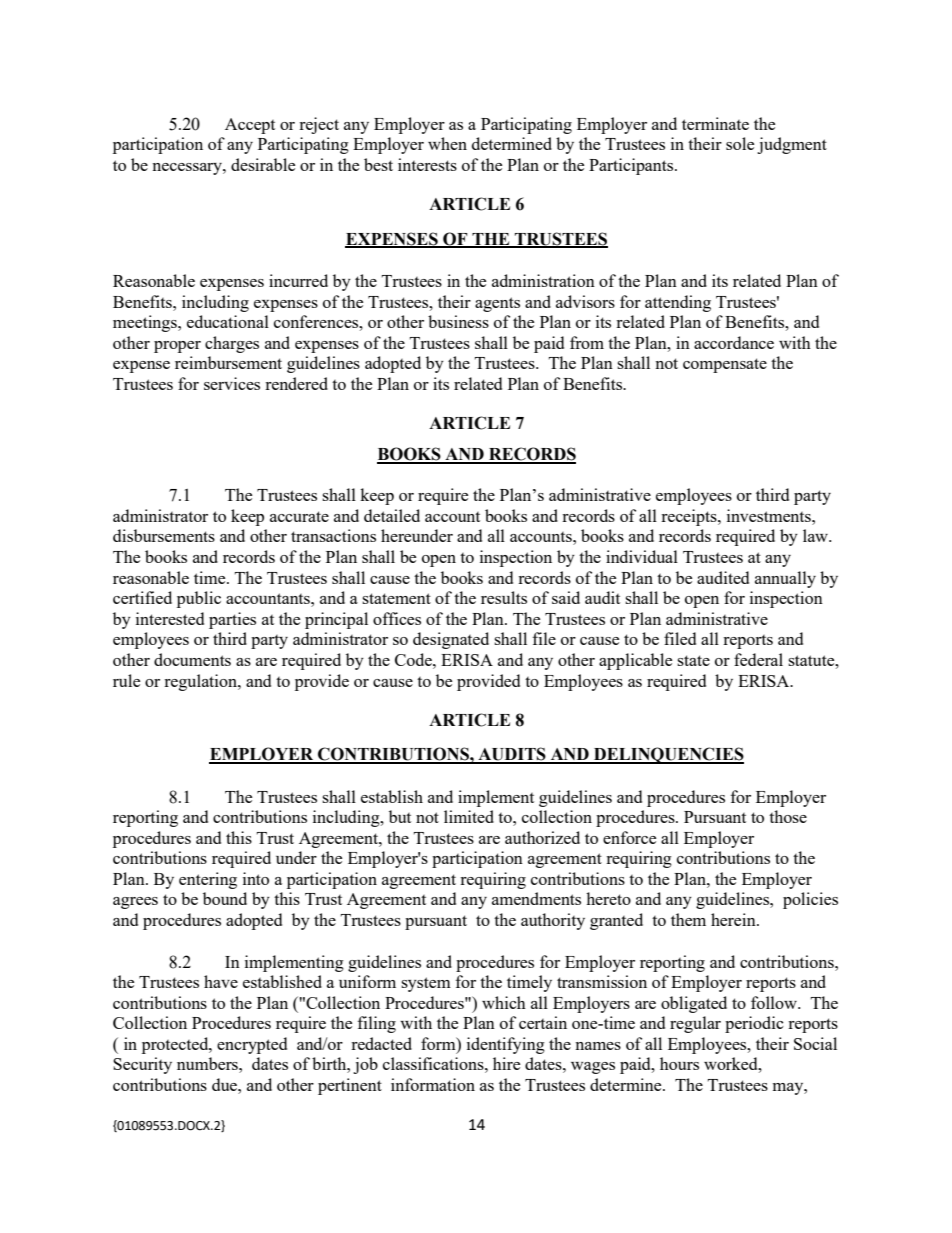 This document has height=1233, width=952. Describe the element at coordinates (250, 126) in the document. I see `Accept` at that location.
